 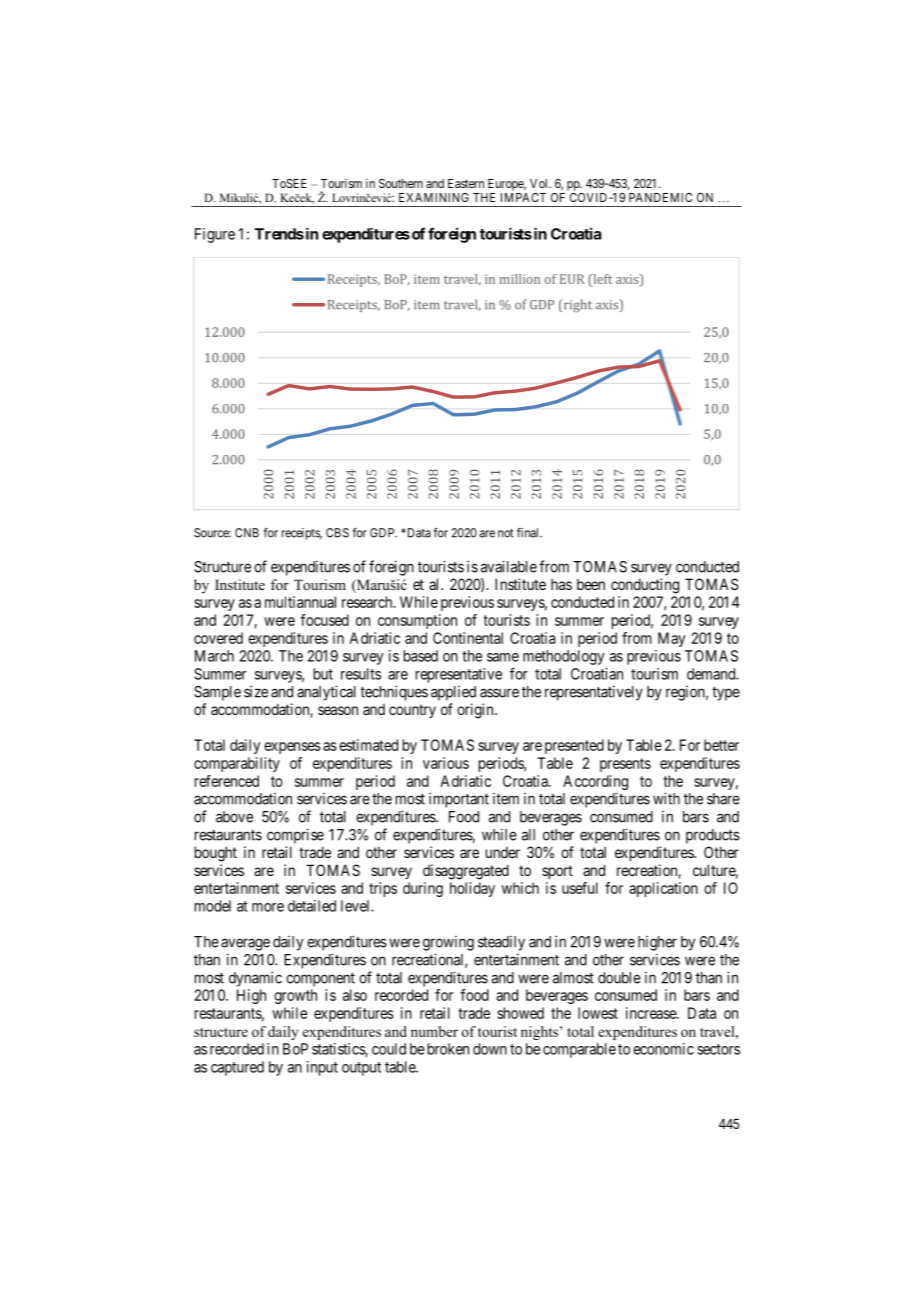 What do you see at coordinates (663, 1049) in the screenshot?
I see `economic` at bounding box center [663, 1049].
